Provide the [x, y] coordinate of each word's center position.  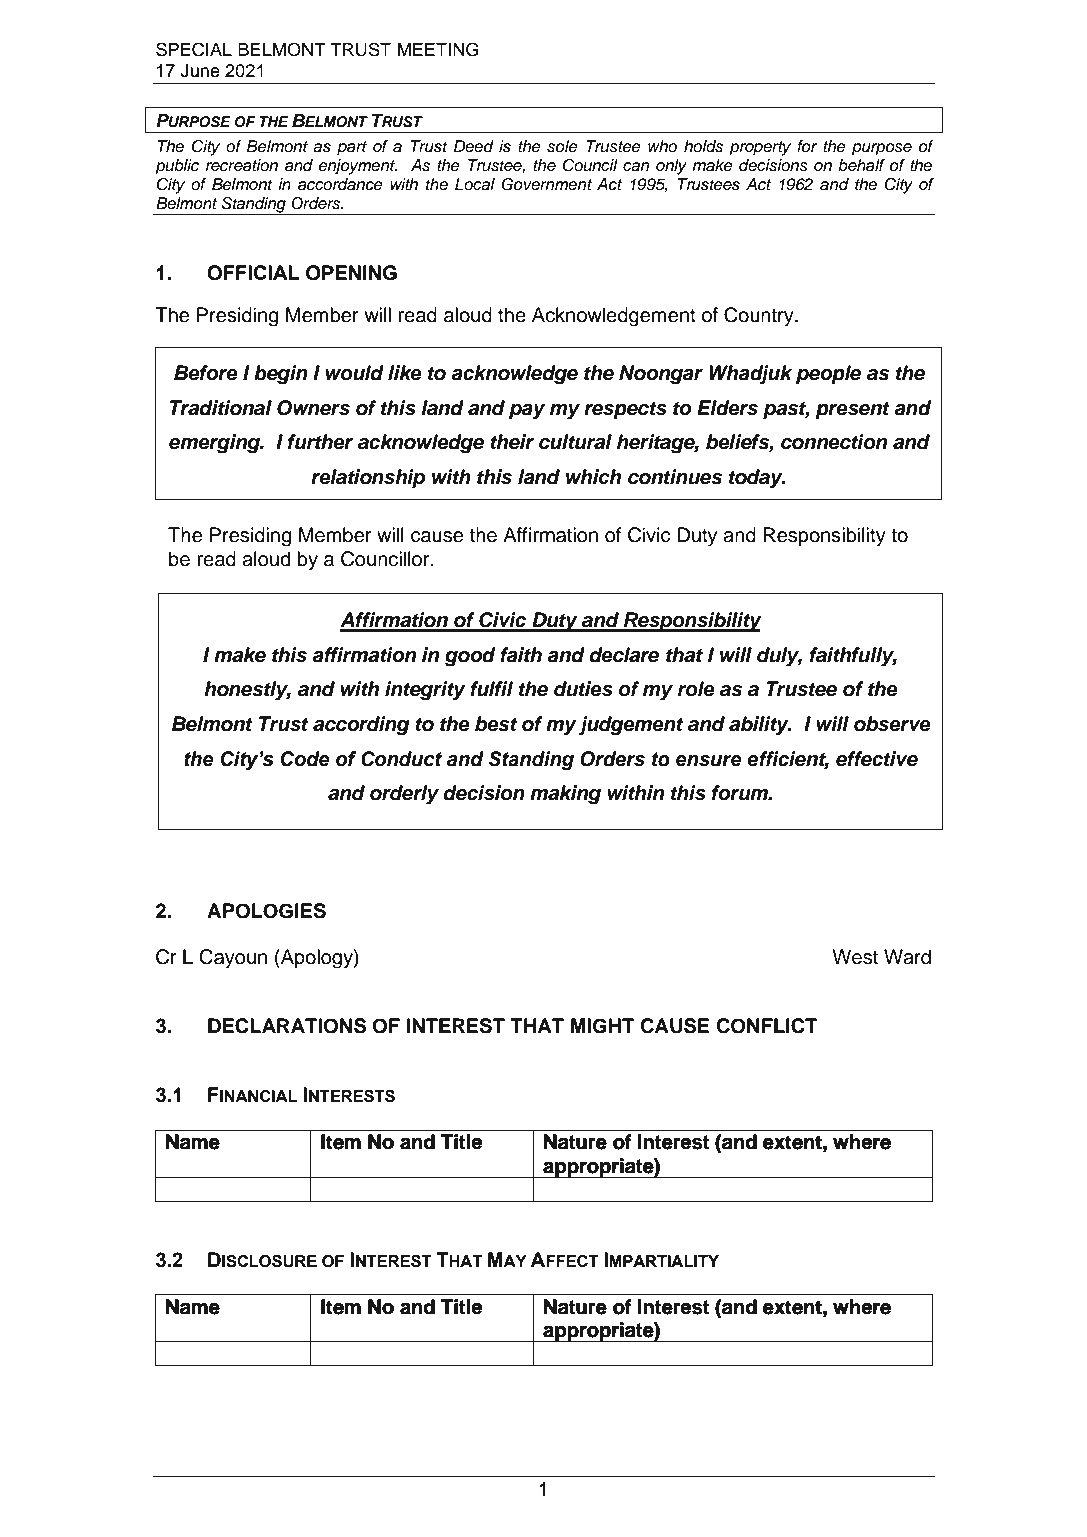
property [760, 148]
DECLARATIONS [287, 1026]
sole [562, 146]
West [855, 957]
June [200, 71]
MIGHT [602, 1026]
